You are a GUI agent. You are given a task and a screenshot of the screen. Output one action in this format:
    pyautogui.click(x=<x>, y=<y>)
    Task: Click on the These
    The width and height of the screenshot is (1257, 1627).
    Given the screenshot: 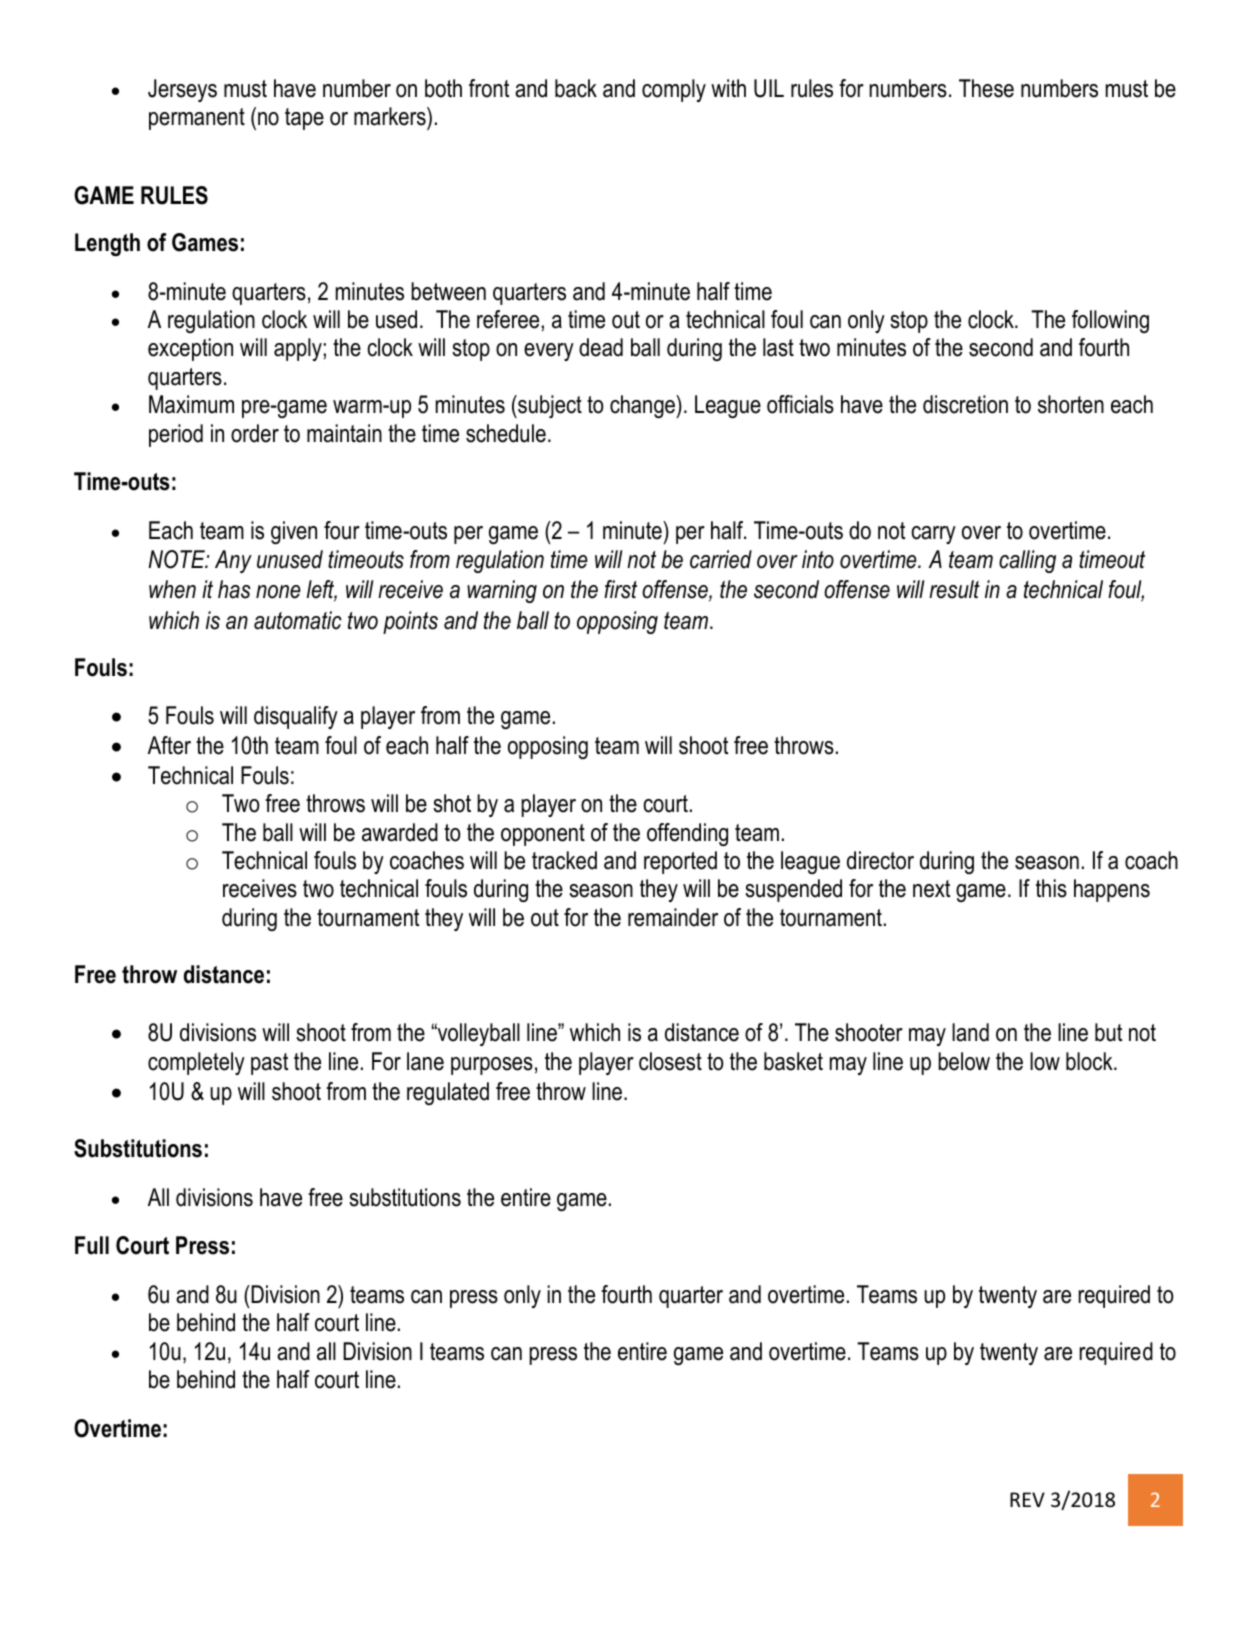 What is the action you would take?
    pyautogui.click(x=986, y=88)
